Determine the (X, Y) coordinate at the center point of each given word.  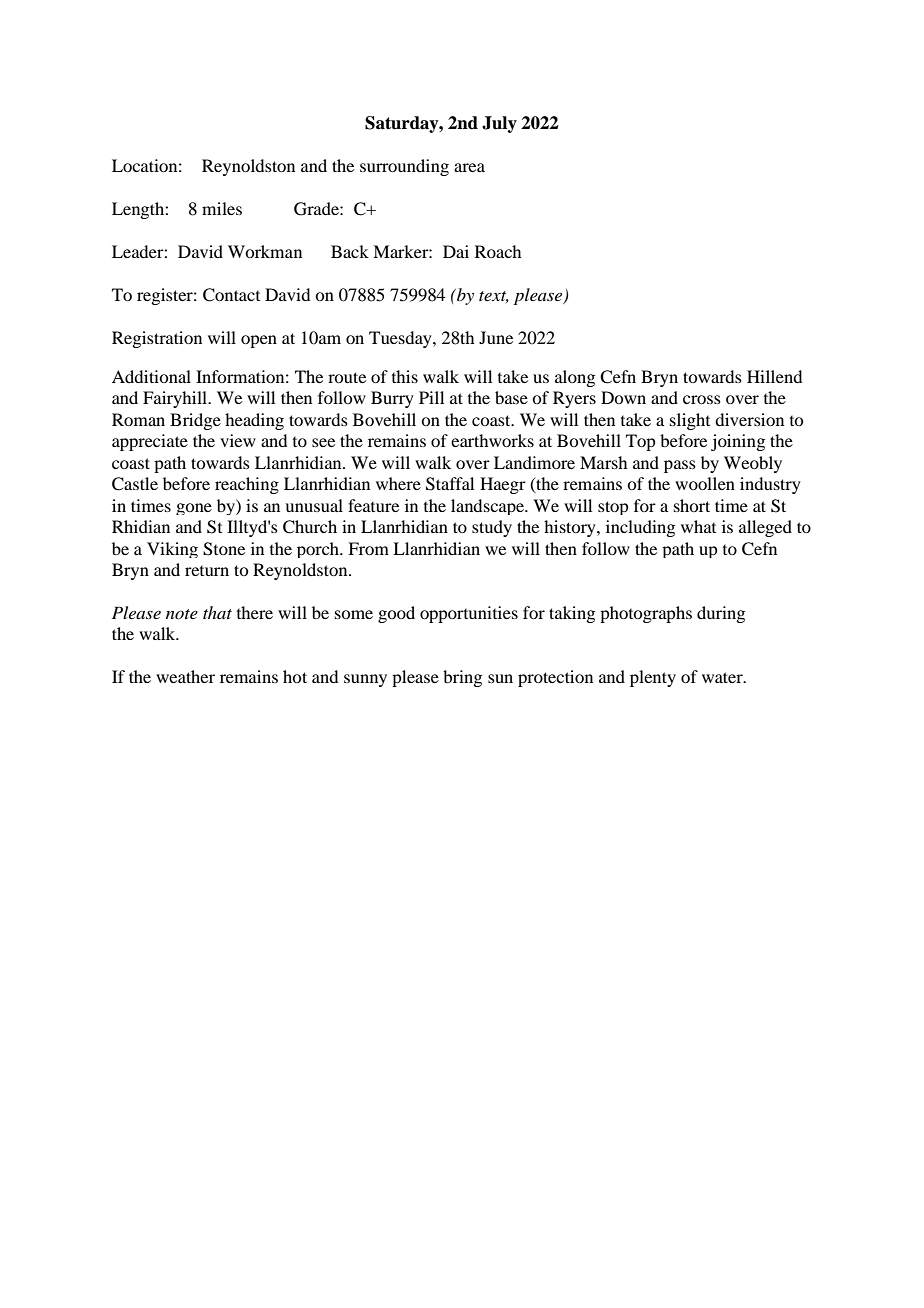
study (492, 528)
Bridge (195, 421)
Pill (431, 397)
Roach (498, 251)
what (698, 526)
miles (222, 208)
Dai (456, 251)
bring (462, 678)
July (499, 124)
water (723, 677)
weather (185, 676)
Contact (231, 295)
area (469, 167)
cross (702, 399)
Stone (224, 549)
